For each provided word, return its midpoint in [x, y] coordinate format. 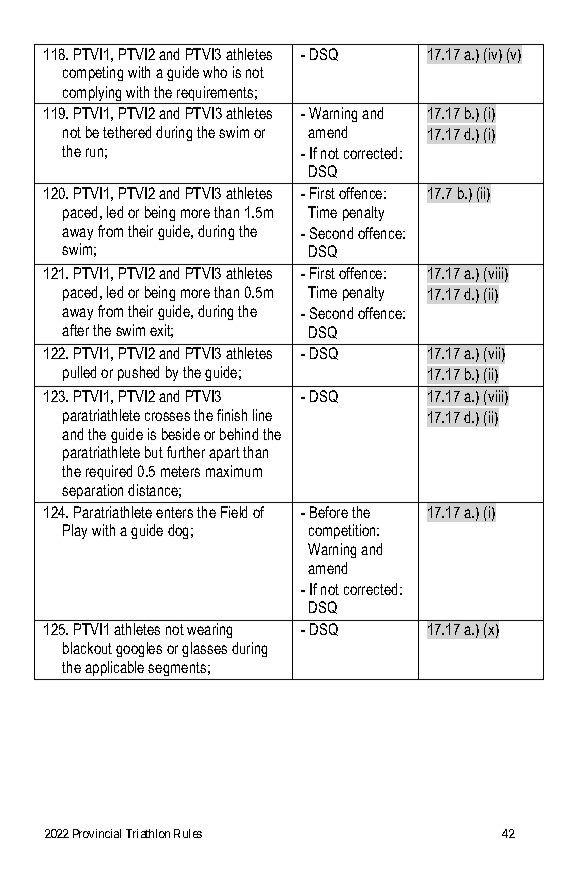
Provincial [97, 833]
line [262, 415]
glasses [204, 649]
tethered [127, 132]
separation [92, 491]
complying [93, 95]
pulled [79, 373]
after [75, 330]
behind [239, 434]
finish [232, 415]
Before [329, 512]
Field [234, 512]
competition [344, 531]
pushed [138, 373]
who [215, 72]
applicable [114, 668]
